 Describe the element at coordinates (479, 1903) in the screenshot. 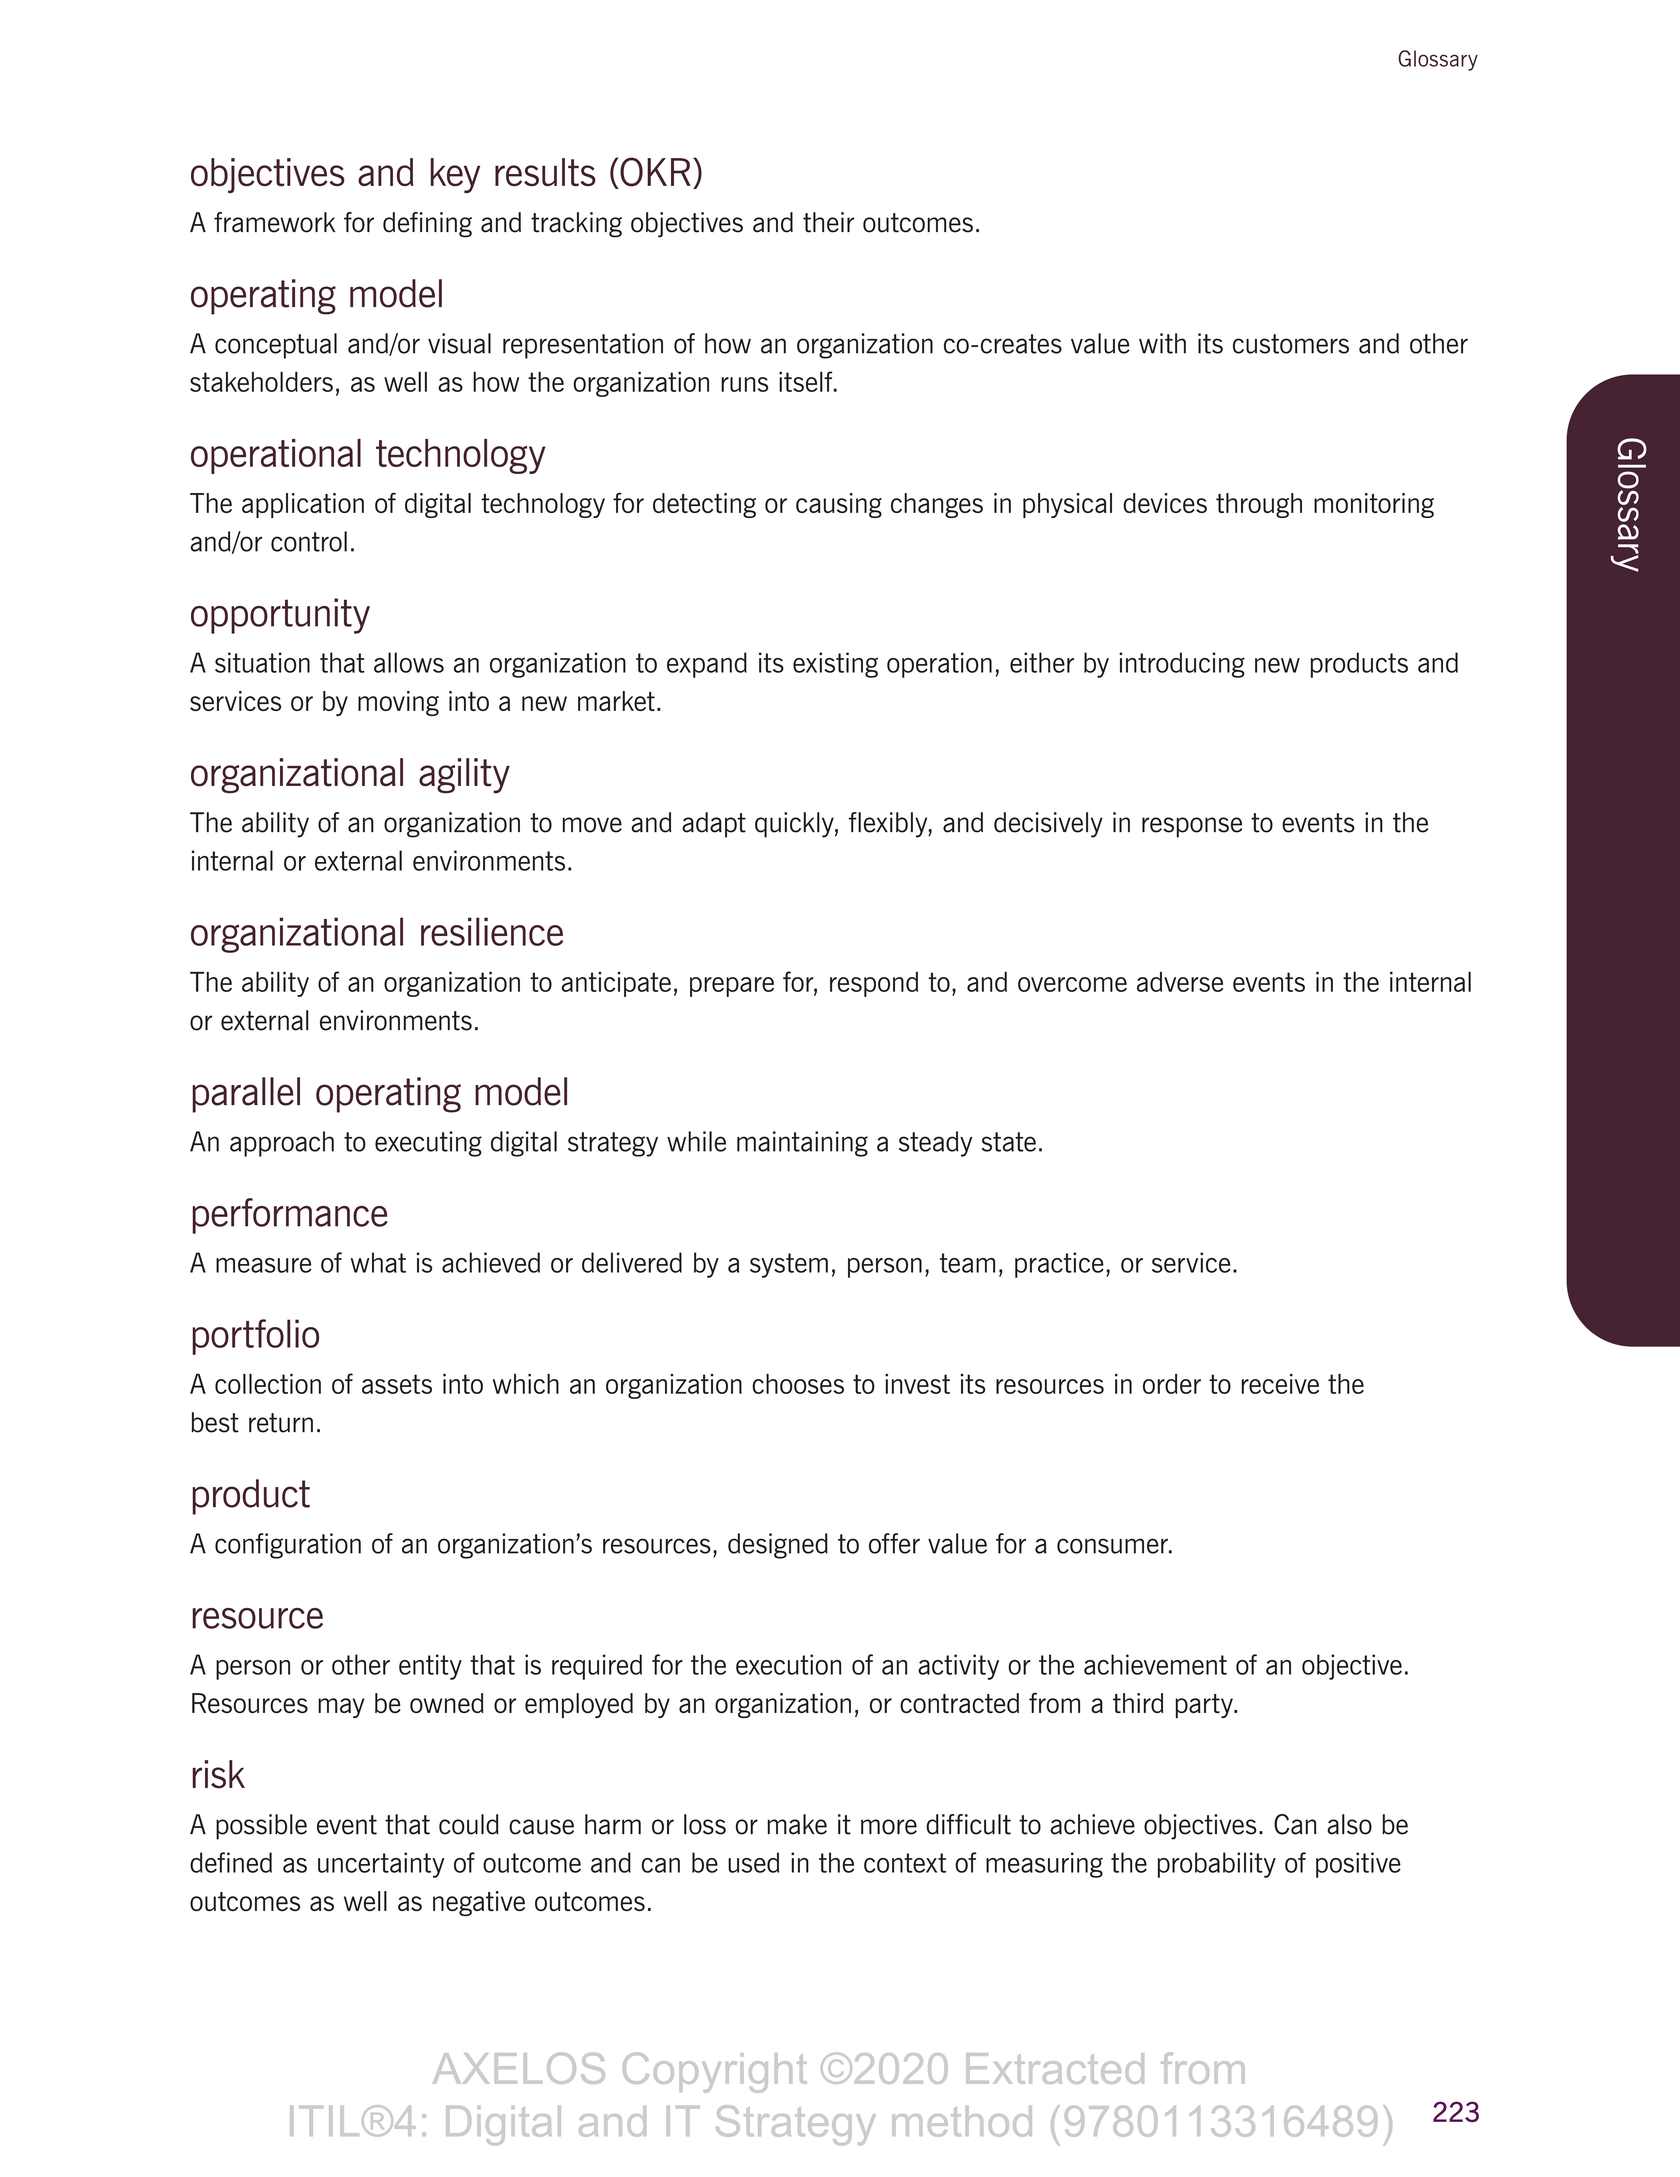

I see `negative` at that location.
